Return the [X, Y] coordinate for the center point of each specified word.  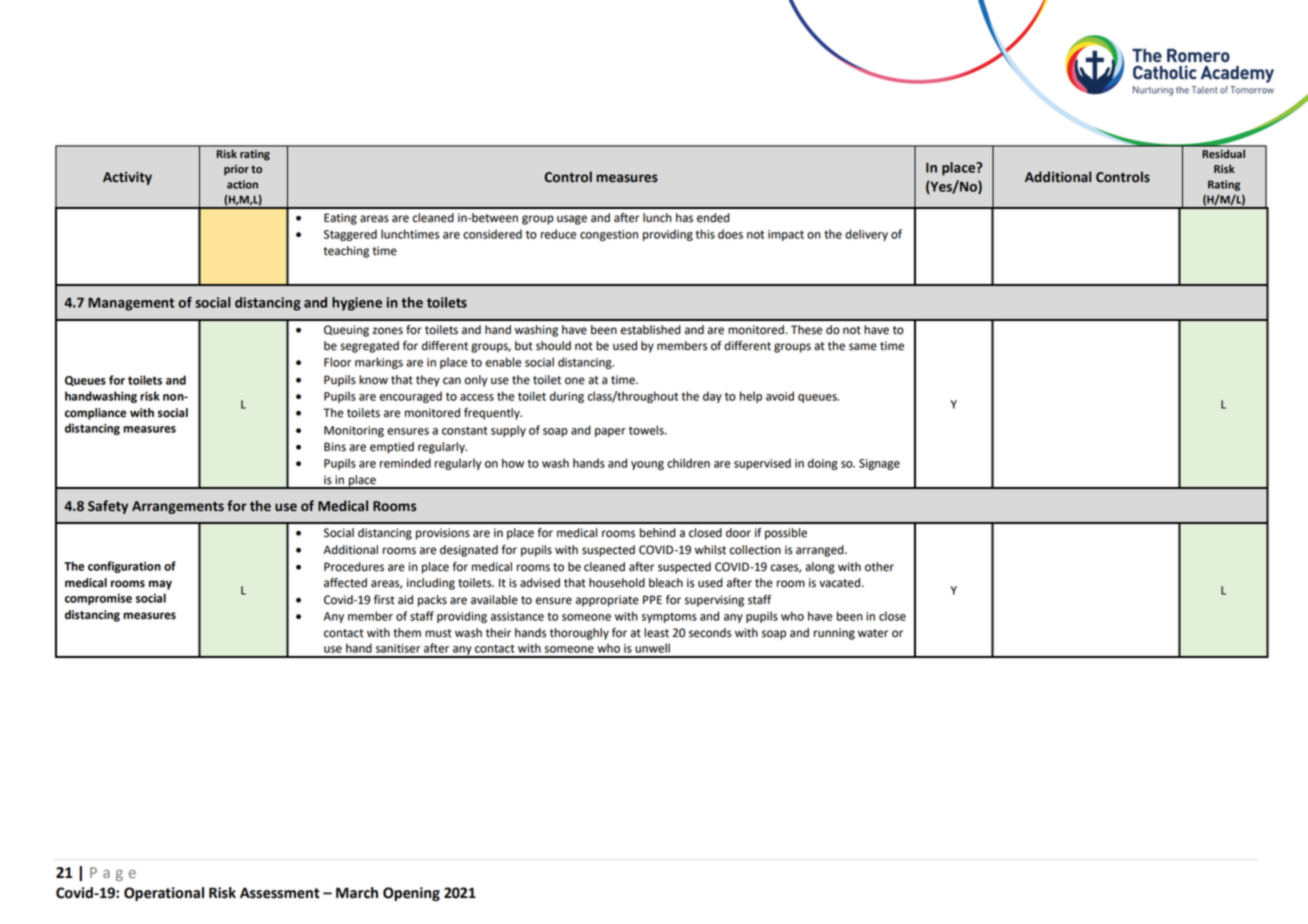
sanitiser [398, 648]
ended [713, 218]
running [834, 634]
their [498, 633]
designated [469, 551]
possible [786, 534]
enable [503, 362]
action [242, 184]
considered [492, 234]
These [806, 330]
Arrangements [178, 507]
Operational [164, 894]
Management [131, 304]
